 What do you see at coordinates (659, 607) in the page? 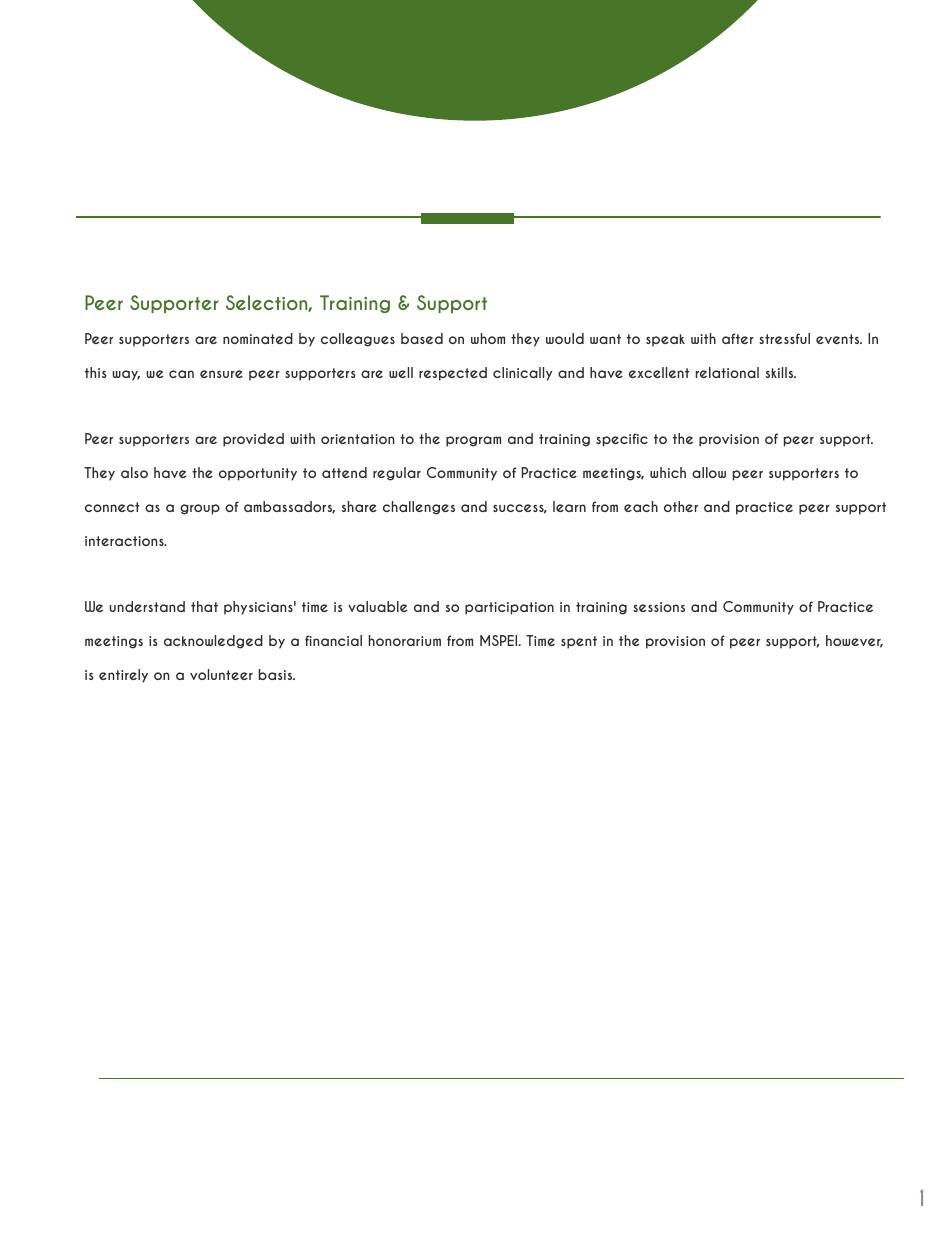
I see `sessions` at bounding box center [659, 607].
